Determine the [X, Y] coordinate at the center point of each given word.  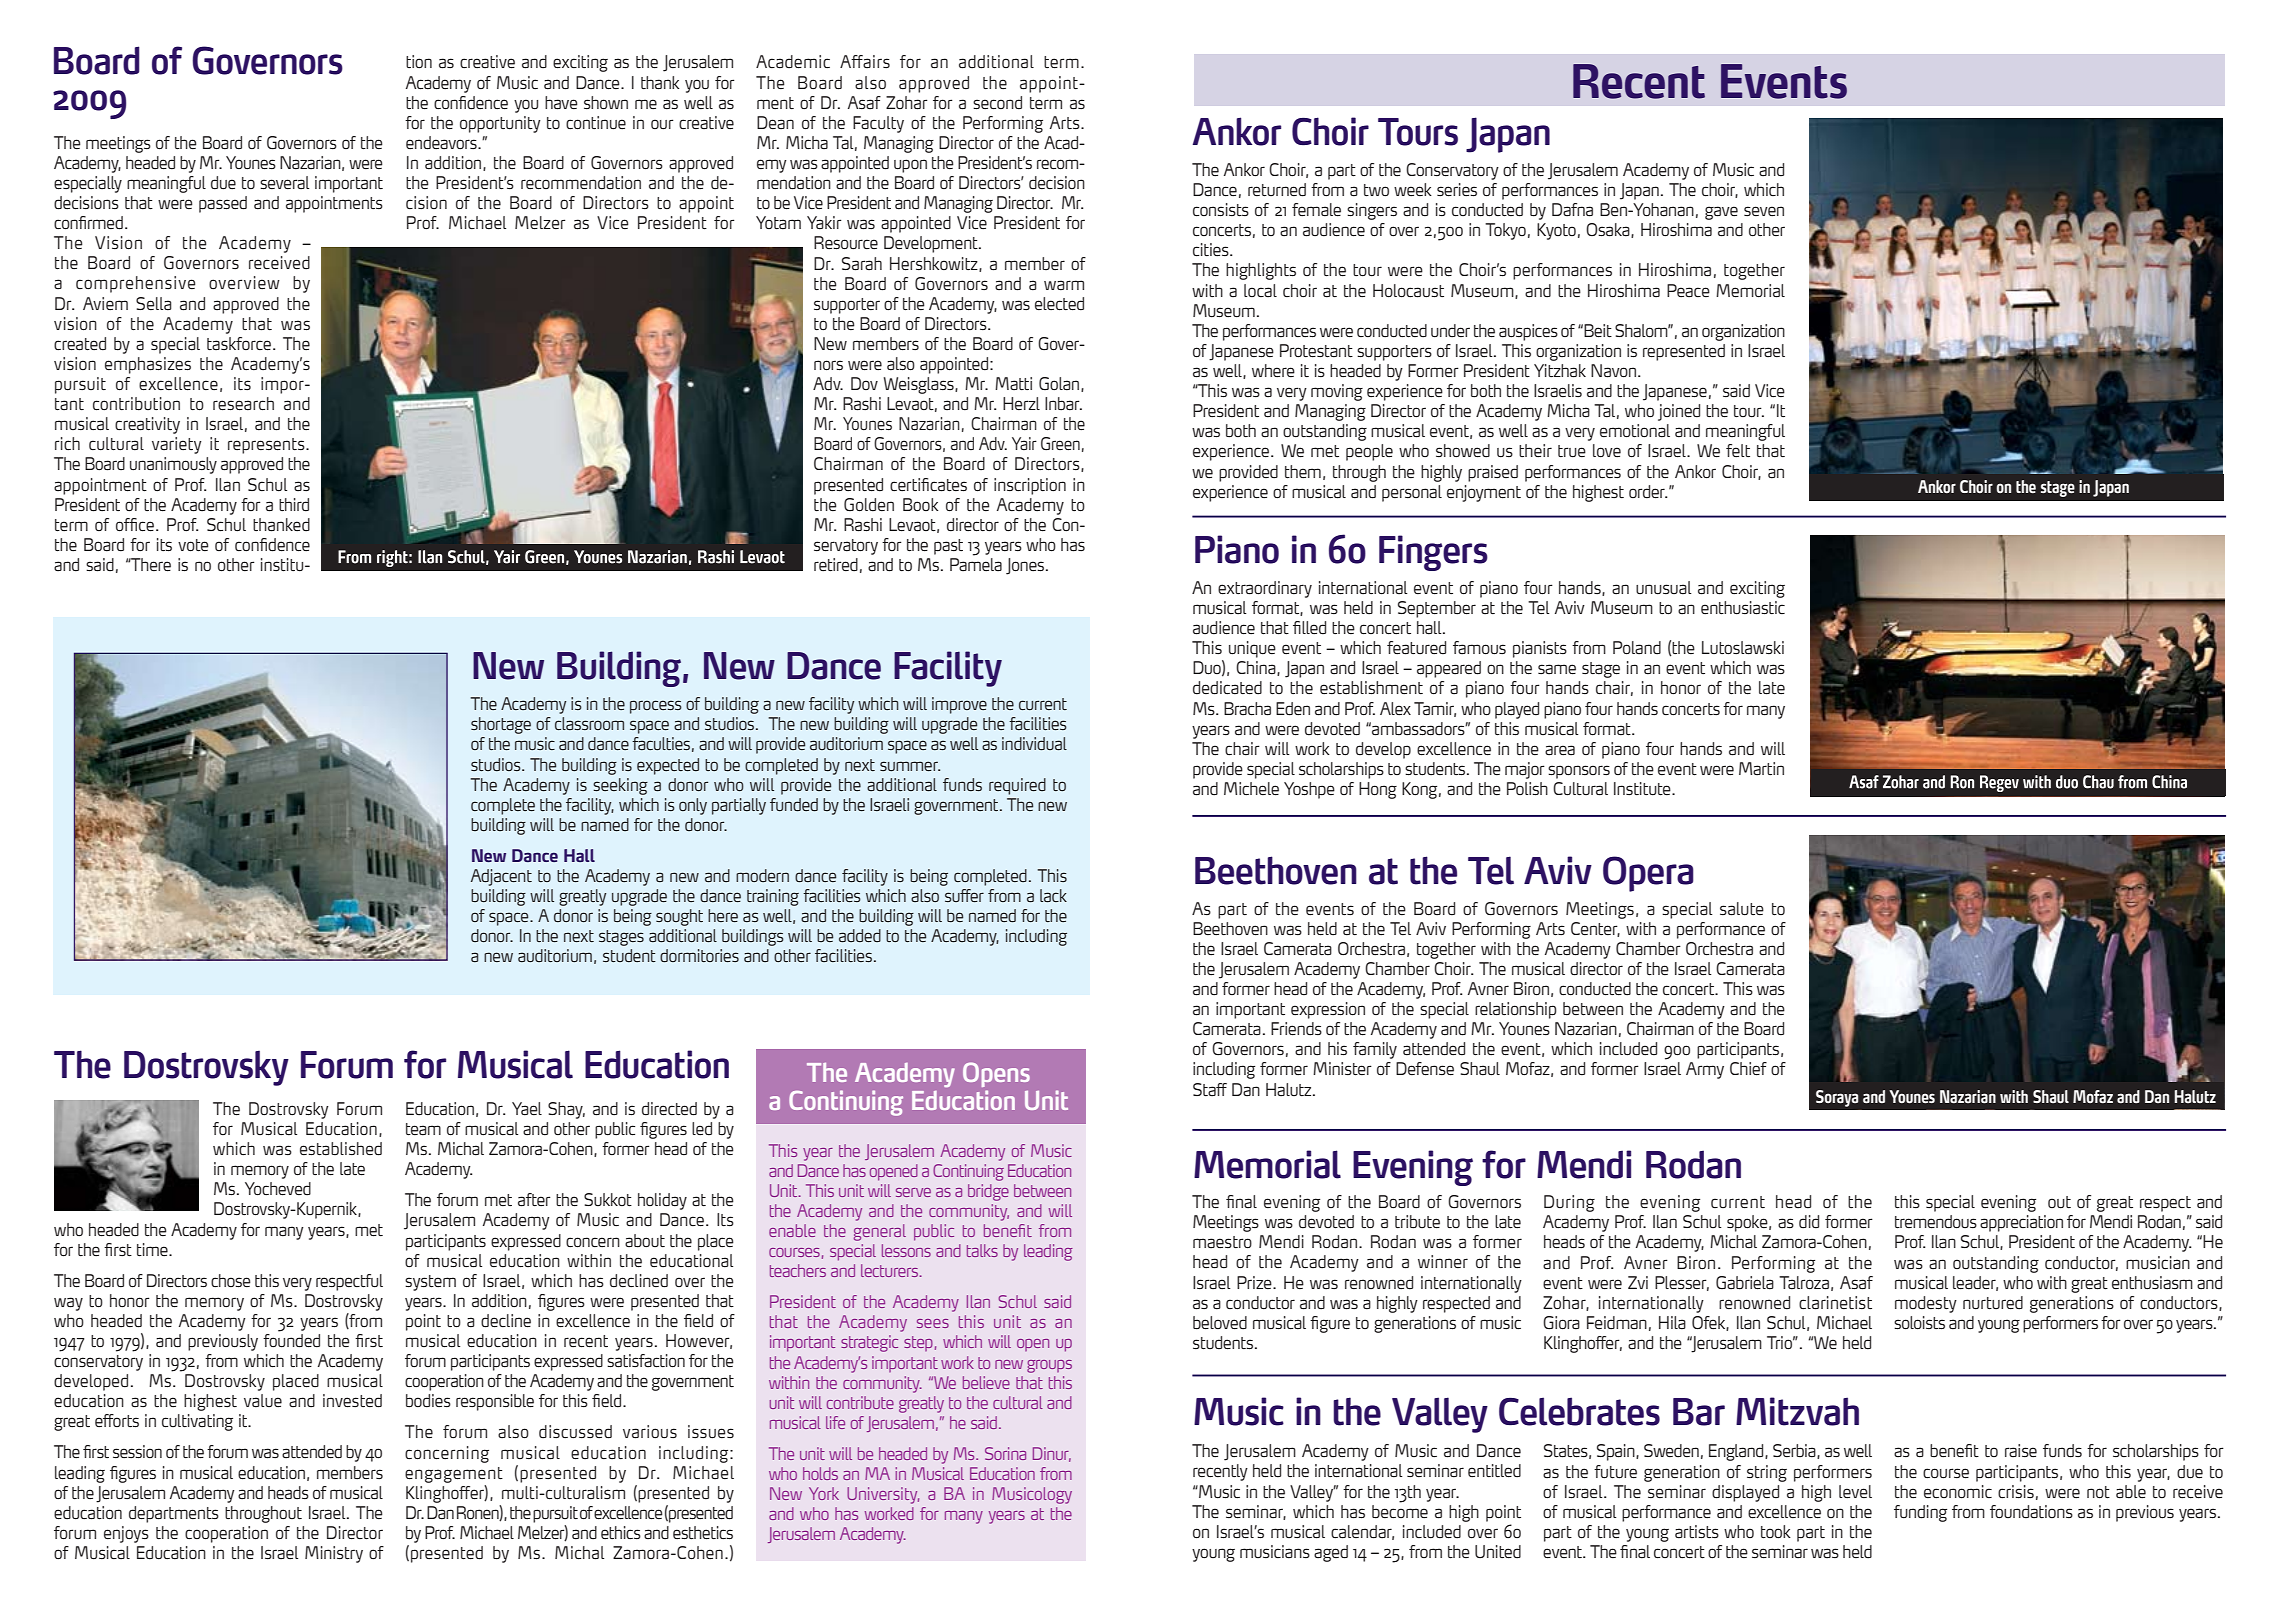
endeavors [442, 143]
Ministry [334, 1554]
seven [1764, 211]
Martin [1761, 769]
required [1017, 786]
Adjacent [501, 877]
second [997, 103]
